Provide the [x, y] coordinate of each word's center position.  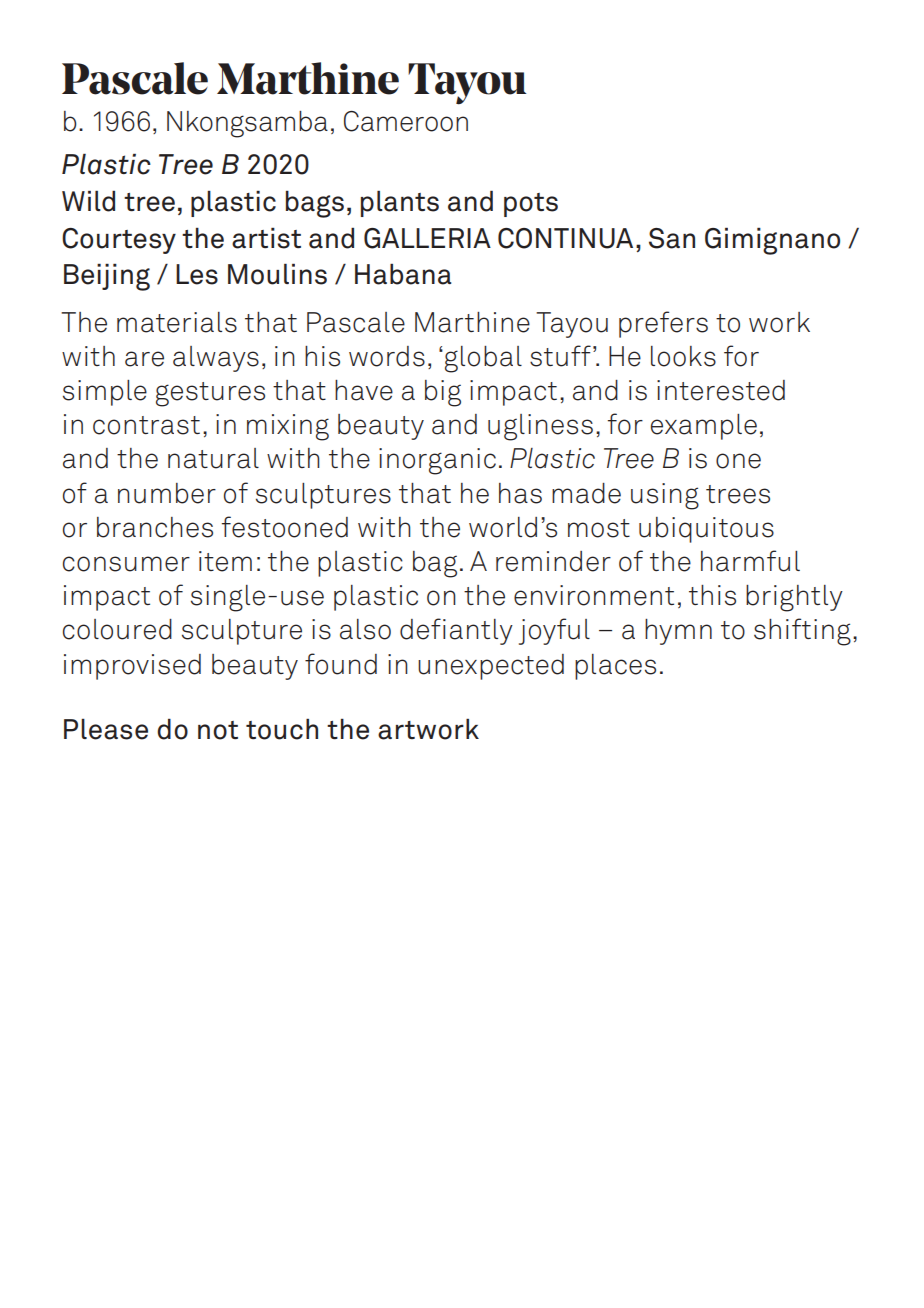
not [218, 730]
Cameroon [406, 121]
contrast [146, 425]
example [704, 427]
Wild [88, 201]
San [672, 238]
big [443, 393]
